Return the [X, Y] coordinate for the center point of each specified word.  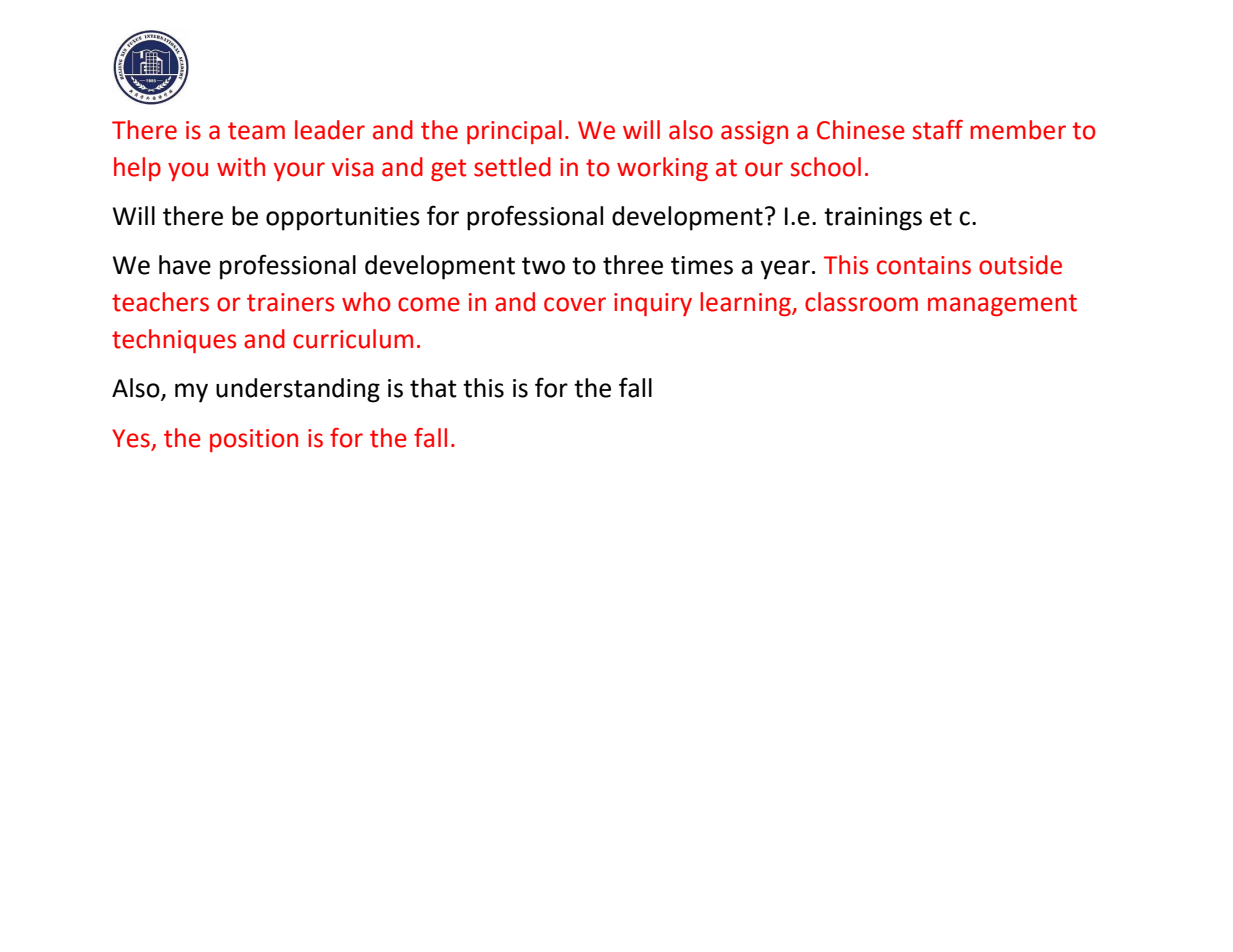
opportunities [343, 219]
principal [514, 132]
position [254, 440]
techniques [174, 341]
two [543, 266]
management [1002, 305]
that [433, 388]
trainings [873, 219]
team [256, 131]
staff [937, 130]
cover [575, 304]
